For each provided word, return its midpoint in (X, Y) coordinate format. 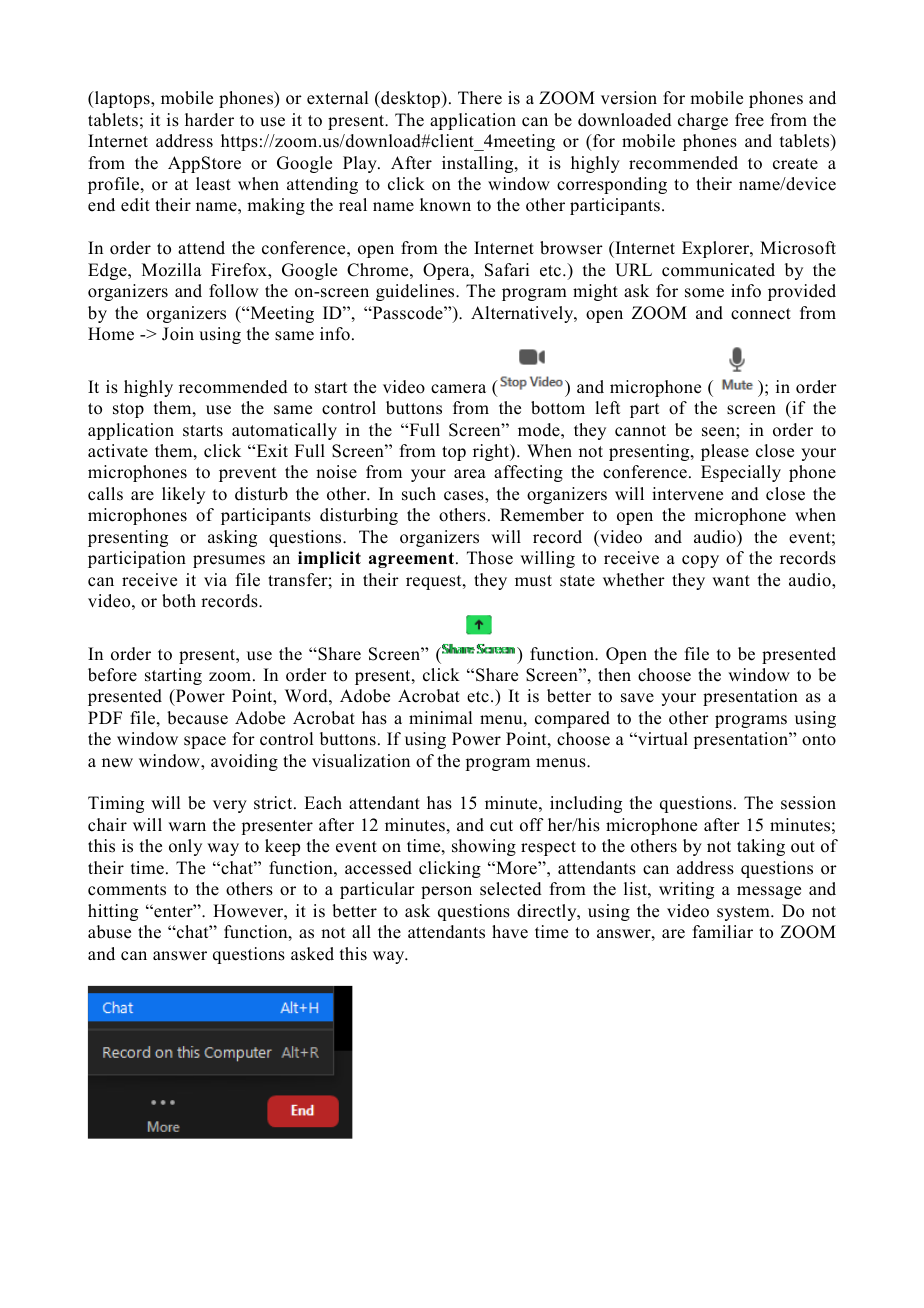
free (749, 120)
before (112, 675)
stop (128, 410)
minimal (440, 717)
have (510, 932)
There (480, 98)
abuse (109, 932)
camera (458, 389)
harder (209, 120)
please (725, 452)
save (637, 698)
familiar (723, 931)
